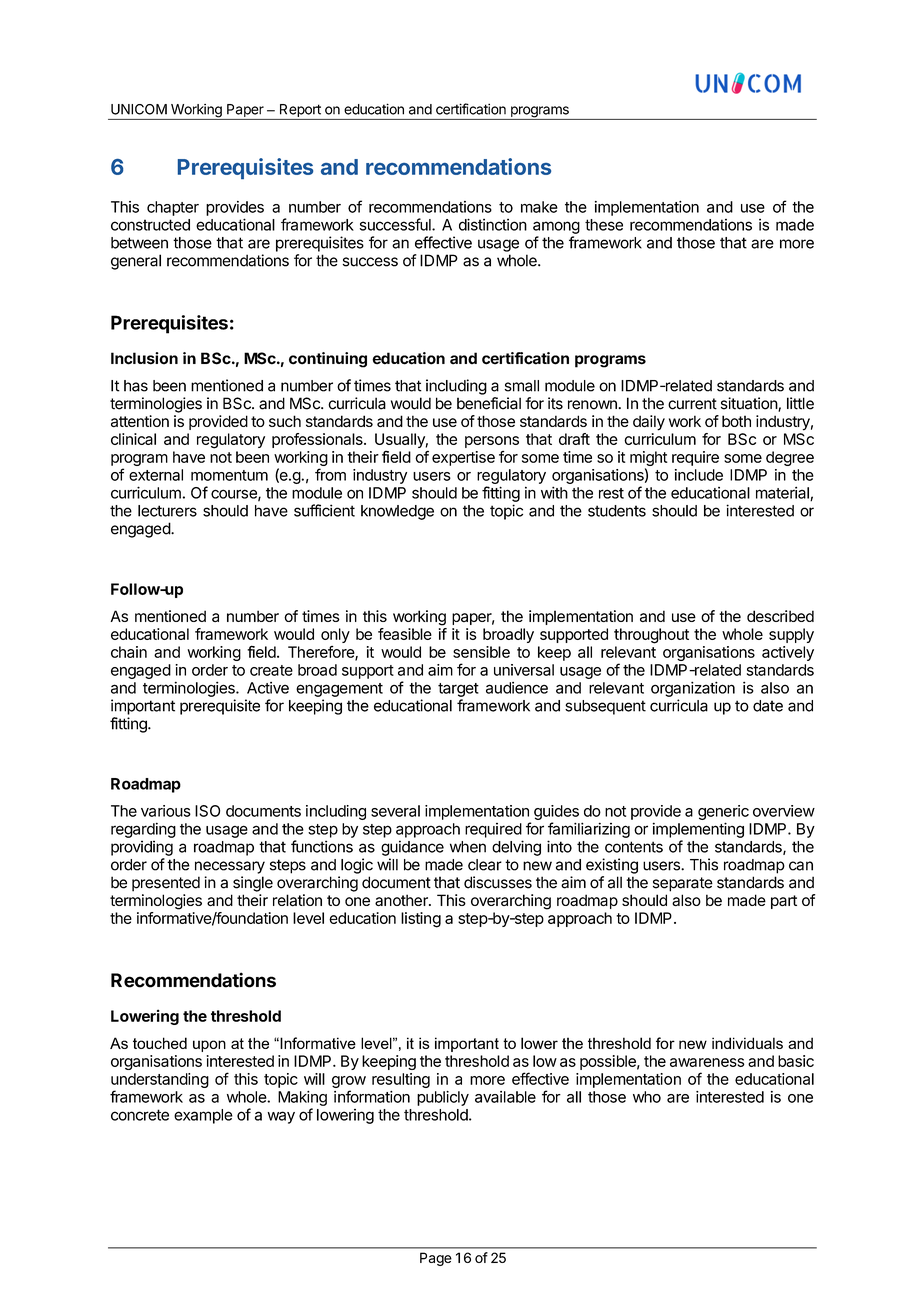  What do you see at coordinates (421, 920) in the screenshot?
I see `listing` at bounding box center [421, 920].
